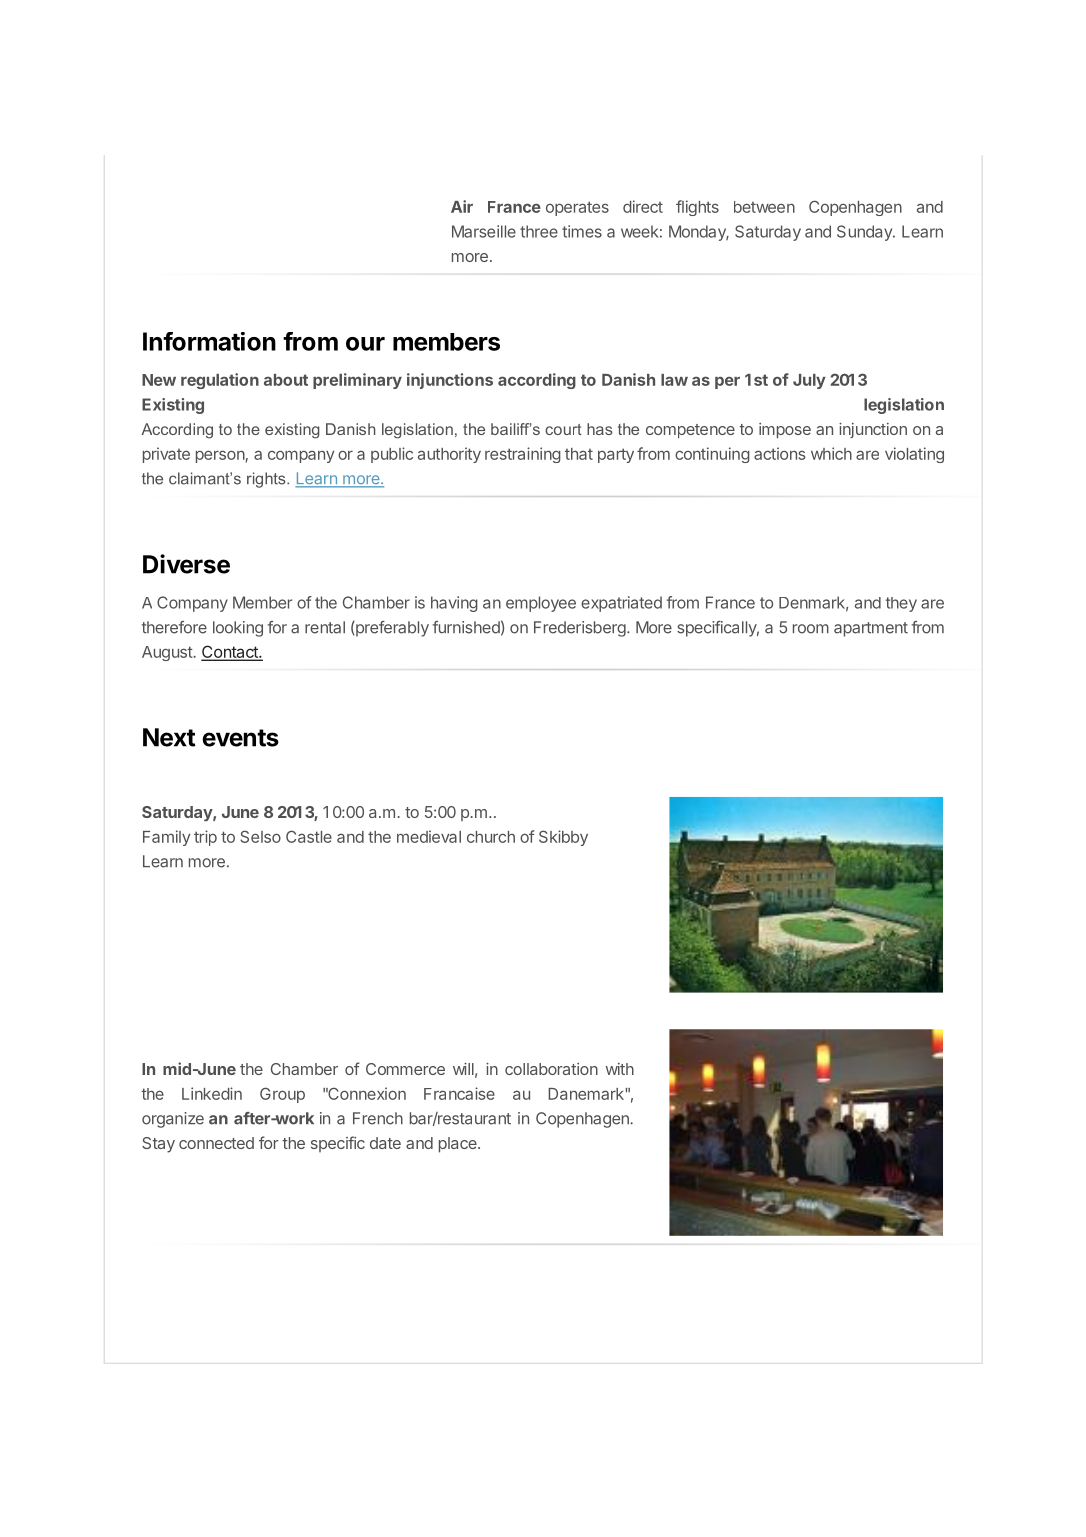 This page has height=1537, width=1086. What do you see at coordinates (831, 453) in the page?
I see `which` at bounding box center [831, 453].
